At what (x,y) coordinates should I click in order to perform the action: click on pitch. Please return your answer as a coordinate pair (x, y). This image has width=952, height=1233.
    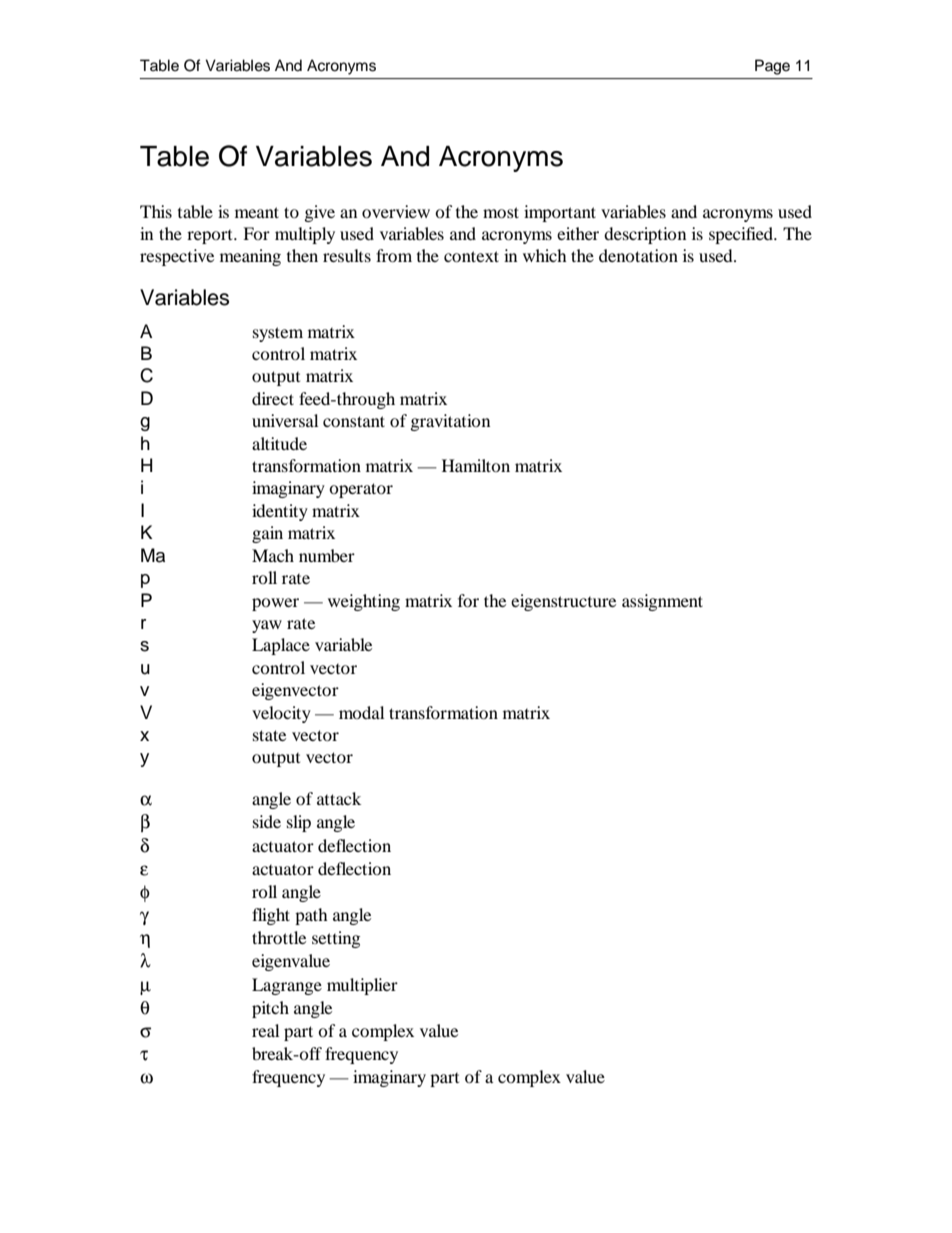
    Looking at the image, I should click on (270, 1009).
